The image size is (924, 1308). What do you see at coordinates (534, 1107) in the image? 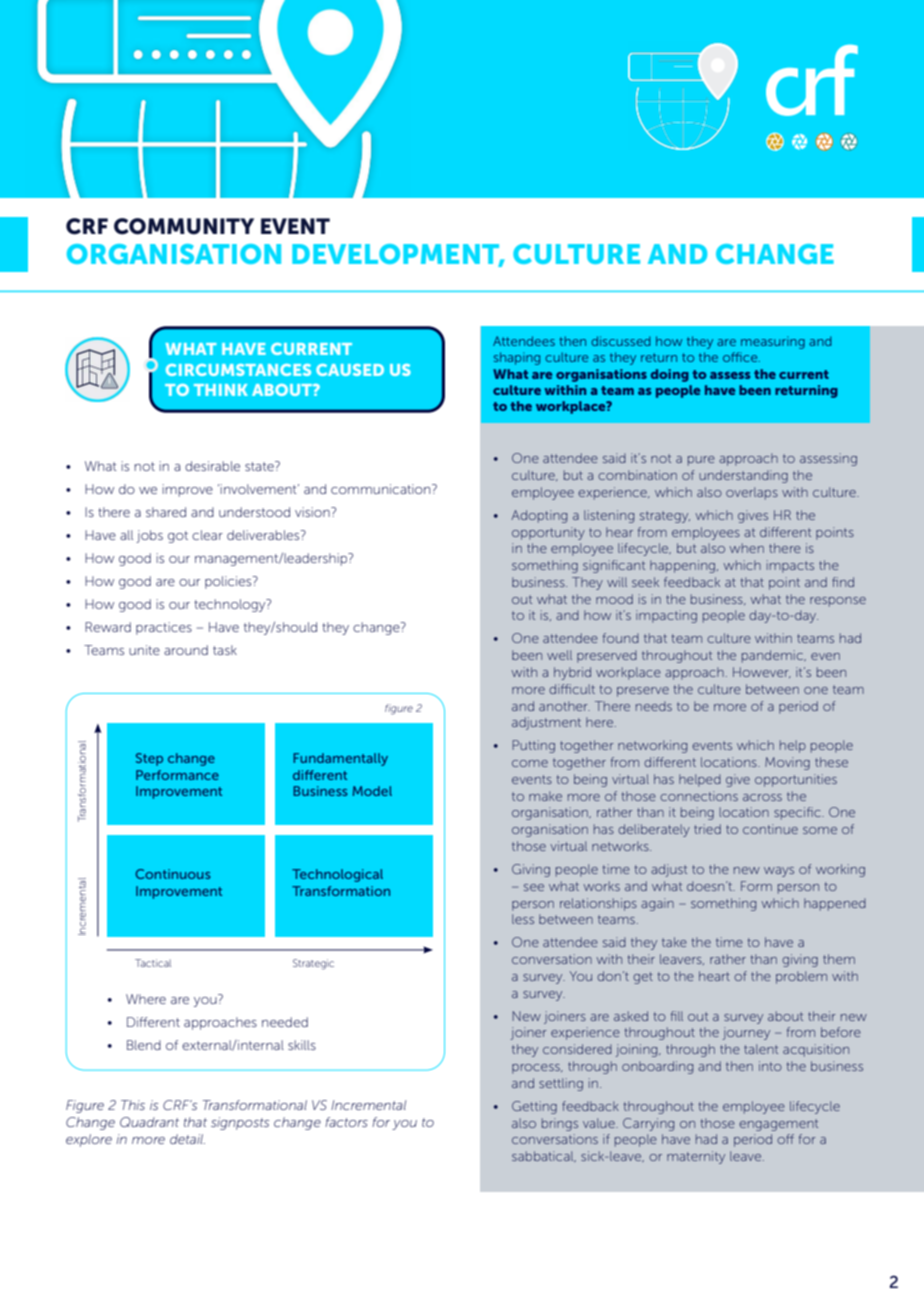
I see `Getting` at bounding box center [534, 1107].
